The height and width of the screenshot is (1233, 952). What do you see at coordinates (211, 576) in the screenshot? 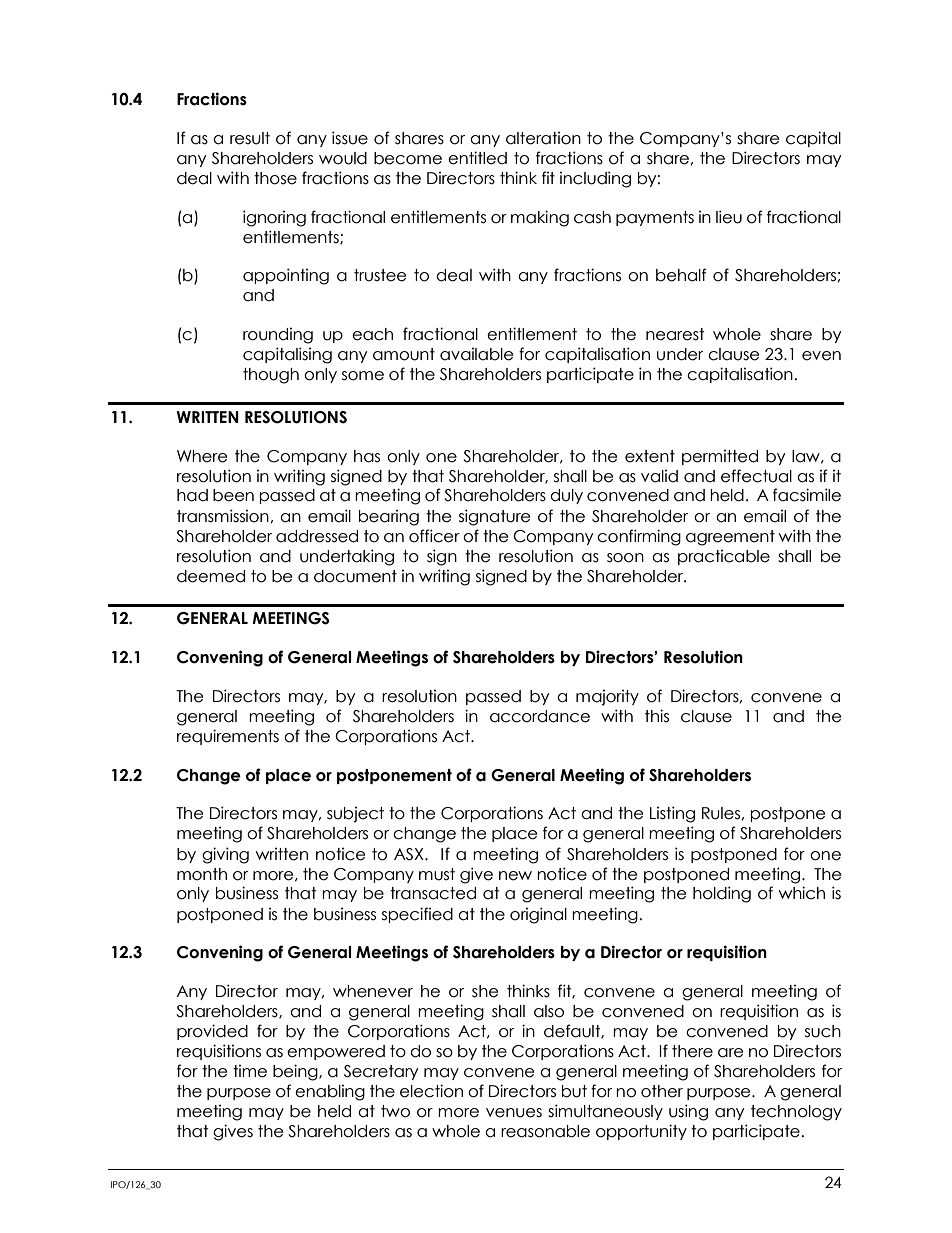
I see `deemed` at bounding box center [211, 576].
